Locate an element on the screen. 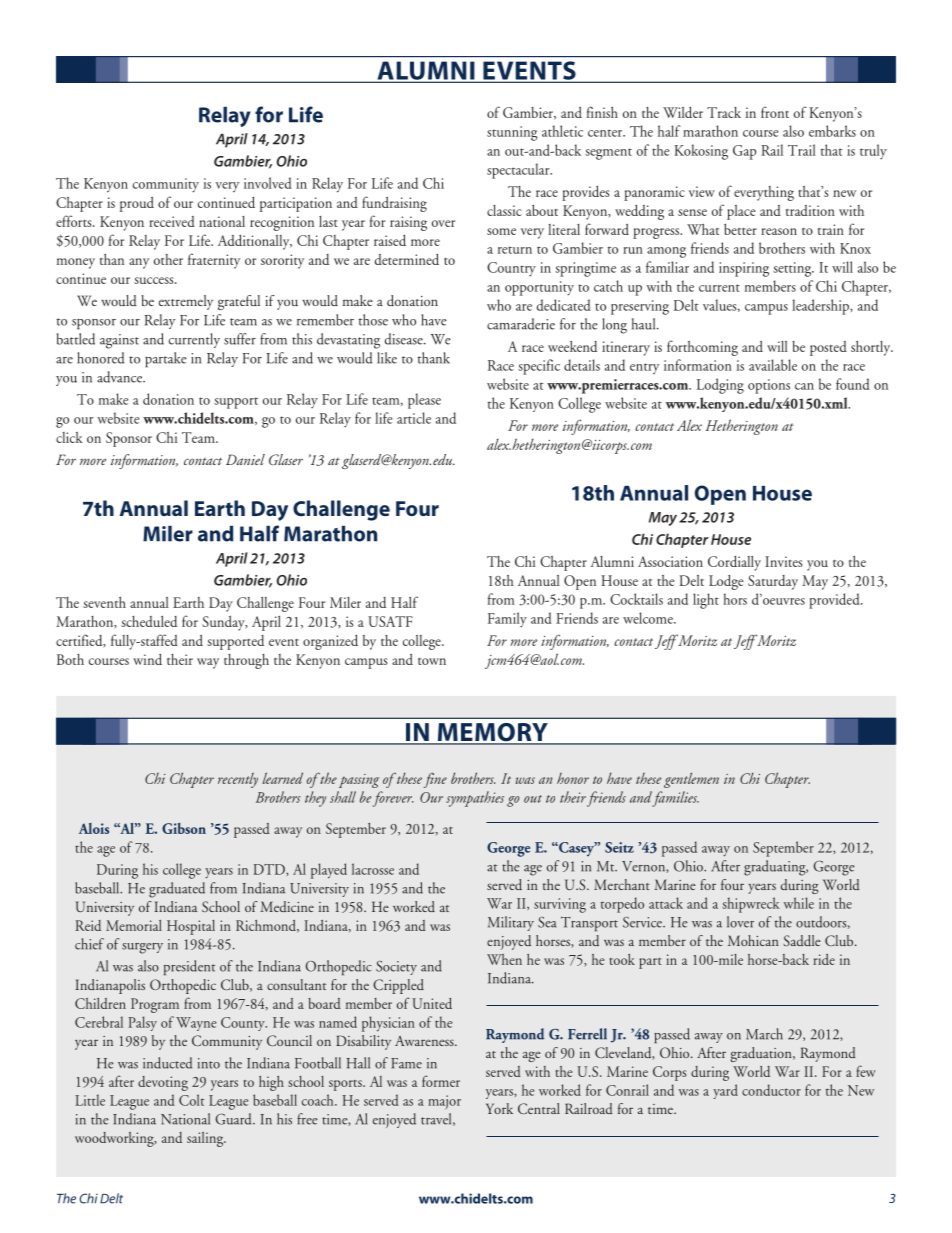  proud is located at coordinates (137, 204).
